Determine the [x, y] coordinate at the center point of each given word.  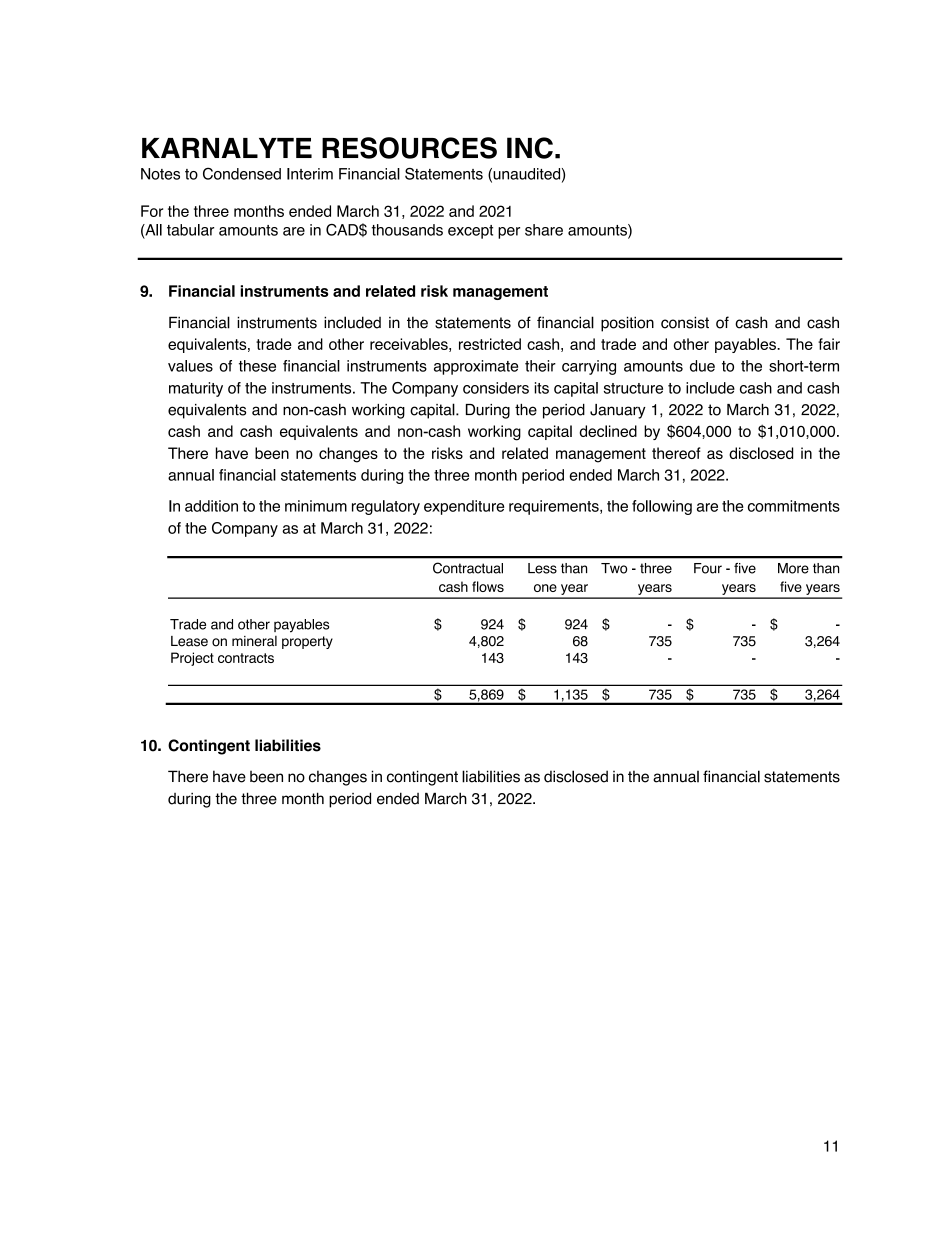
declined [608, 431]
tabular [190, 230]
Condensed [242, 173]
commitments [794, 506]
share [544, 230]
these [257, 366]
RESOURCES [409, 148]
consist [685, 322]
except [470, 232]
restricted [490, 344]
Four [708, 568]
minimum [316, 506]
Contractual [468, 568]
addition [211, 506]
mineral [254, 641]
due [702, 366]
